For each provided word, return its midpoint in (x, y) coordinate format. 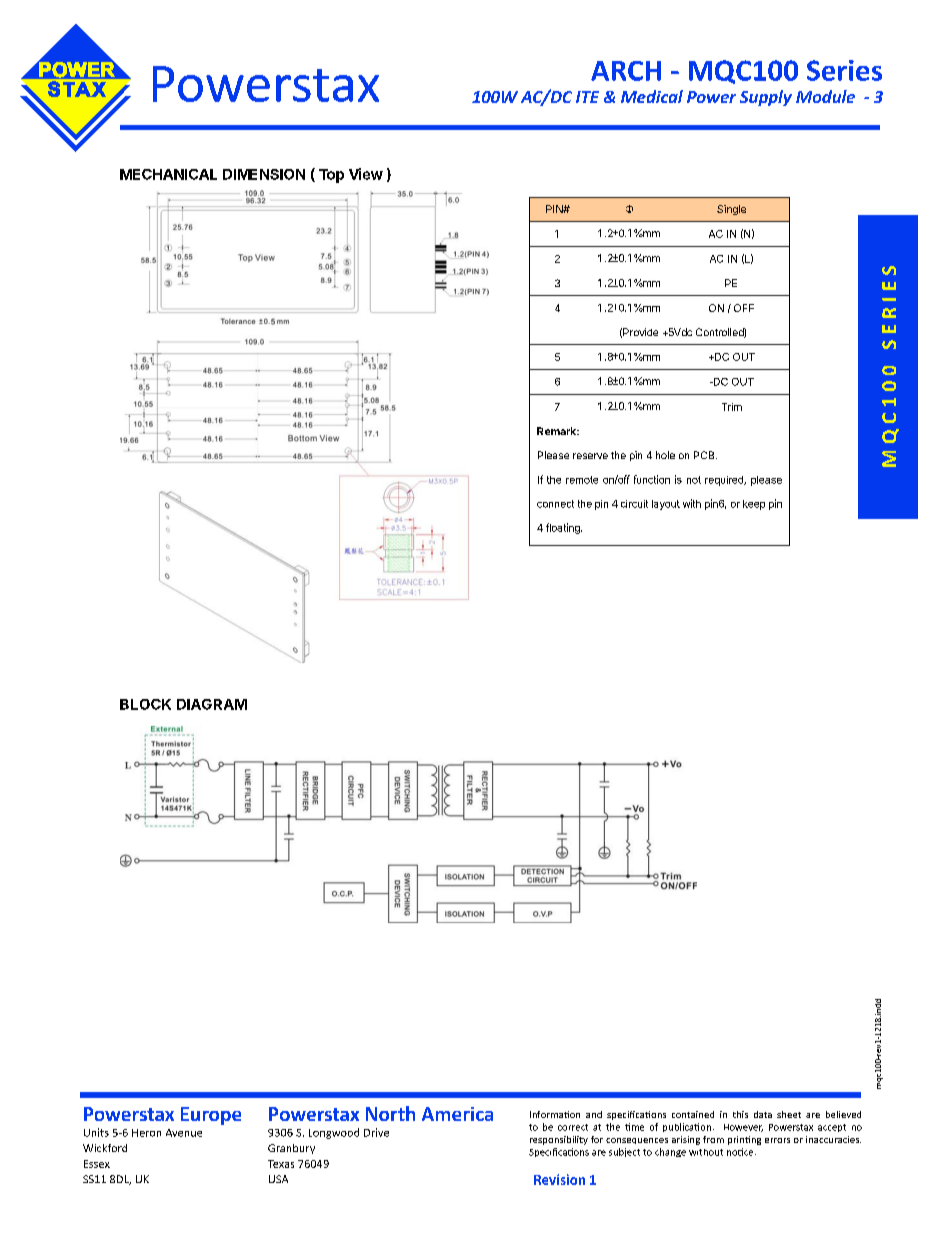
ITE (587, 97)
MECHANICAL (168, 174)
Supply (766, 98)
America (457, 1114)
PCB (705, 455)
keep (754, 505)
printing (744, 1140)
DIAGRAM (212, 704)
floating (564, 528)
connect (555, 504)
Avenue (184, 1133)
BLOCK (145, 704)
